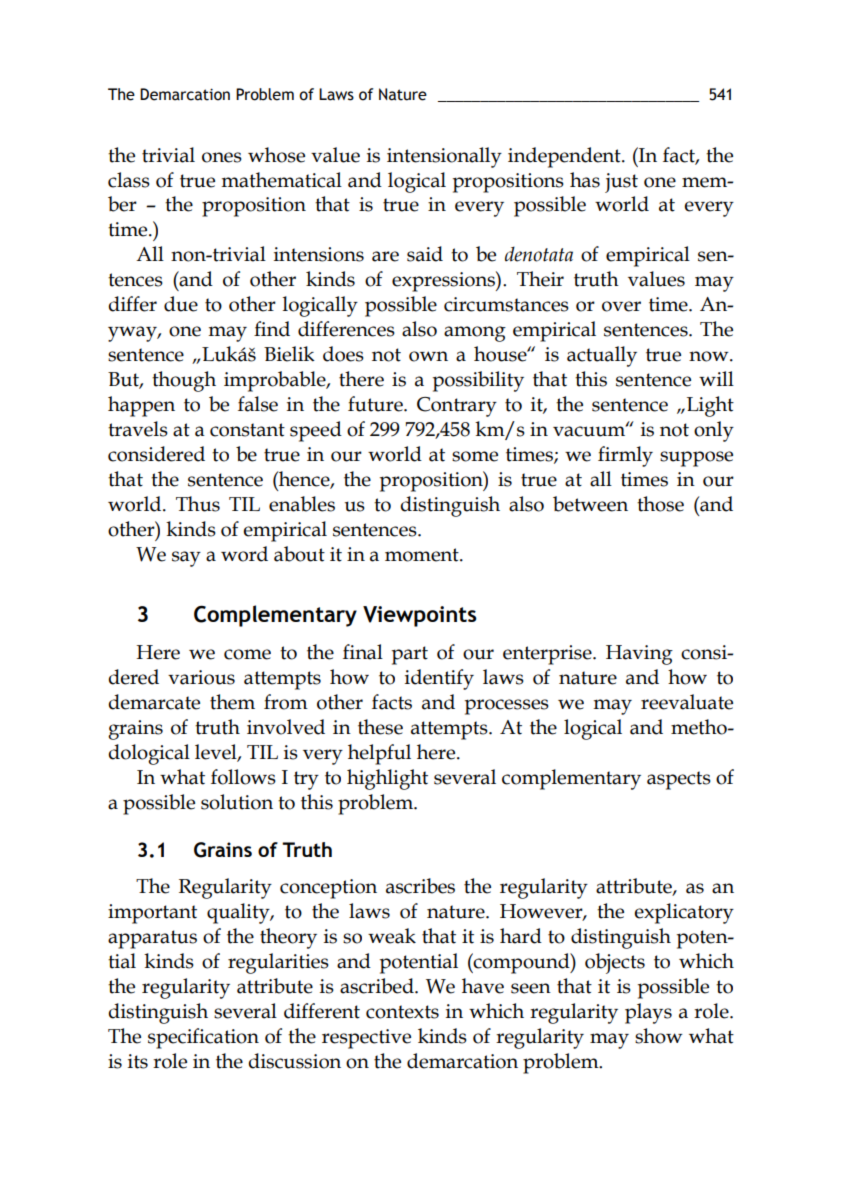 This document has width=842, height=1195. Describe the element at coordinates (425, 254) in the document. I see `said` at that location.
